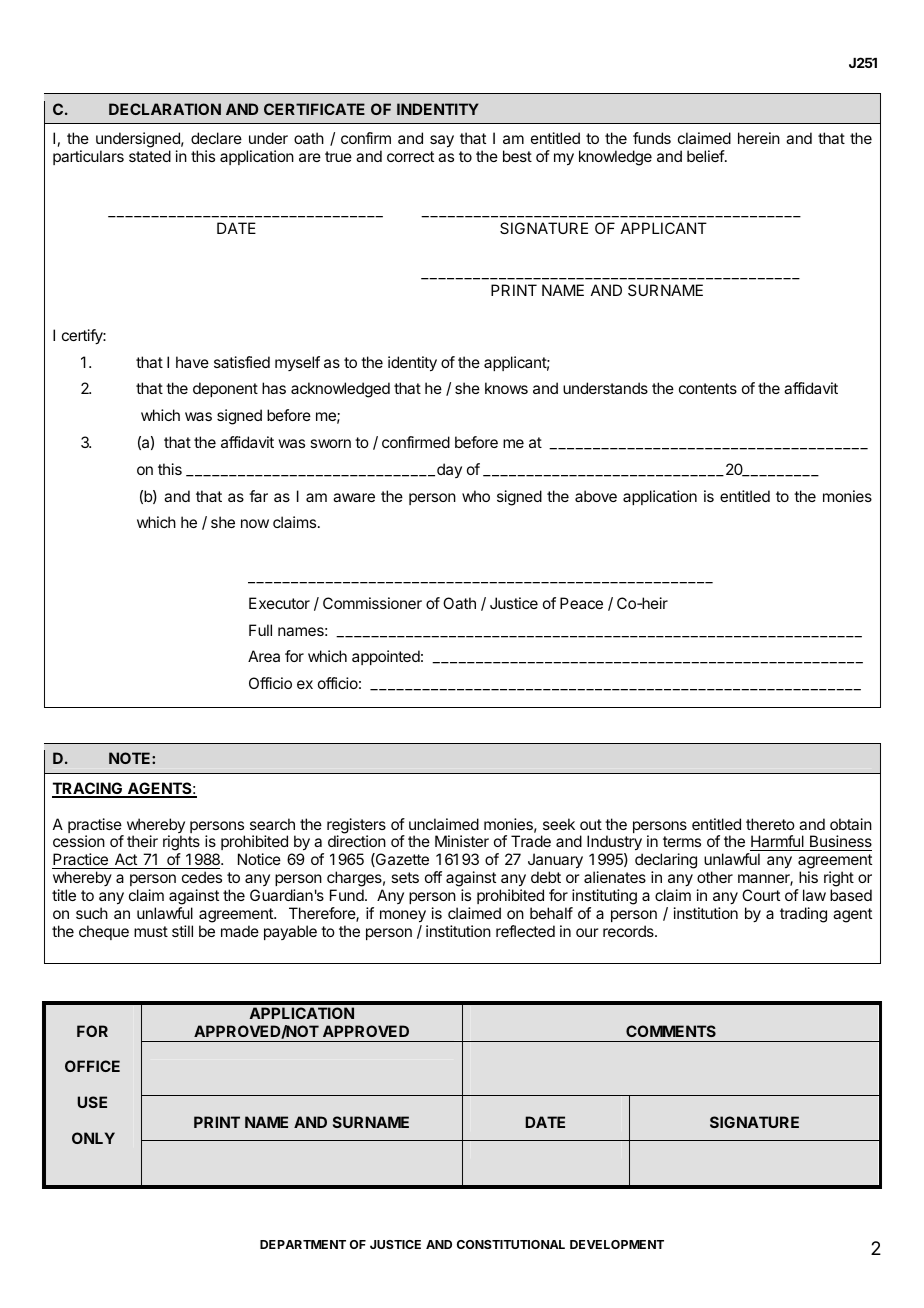 This document has width=924, height=1308. I want to click on knows, so click(506, 388).
